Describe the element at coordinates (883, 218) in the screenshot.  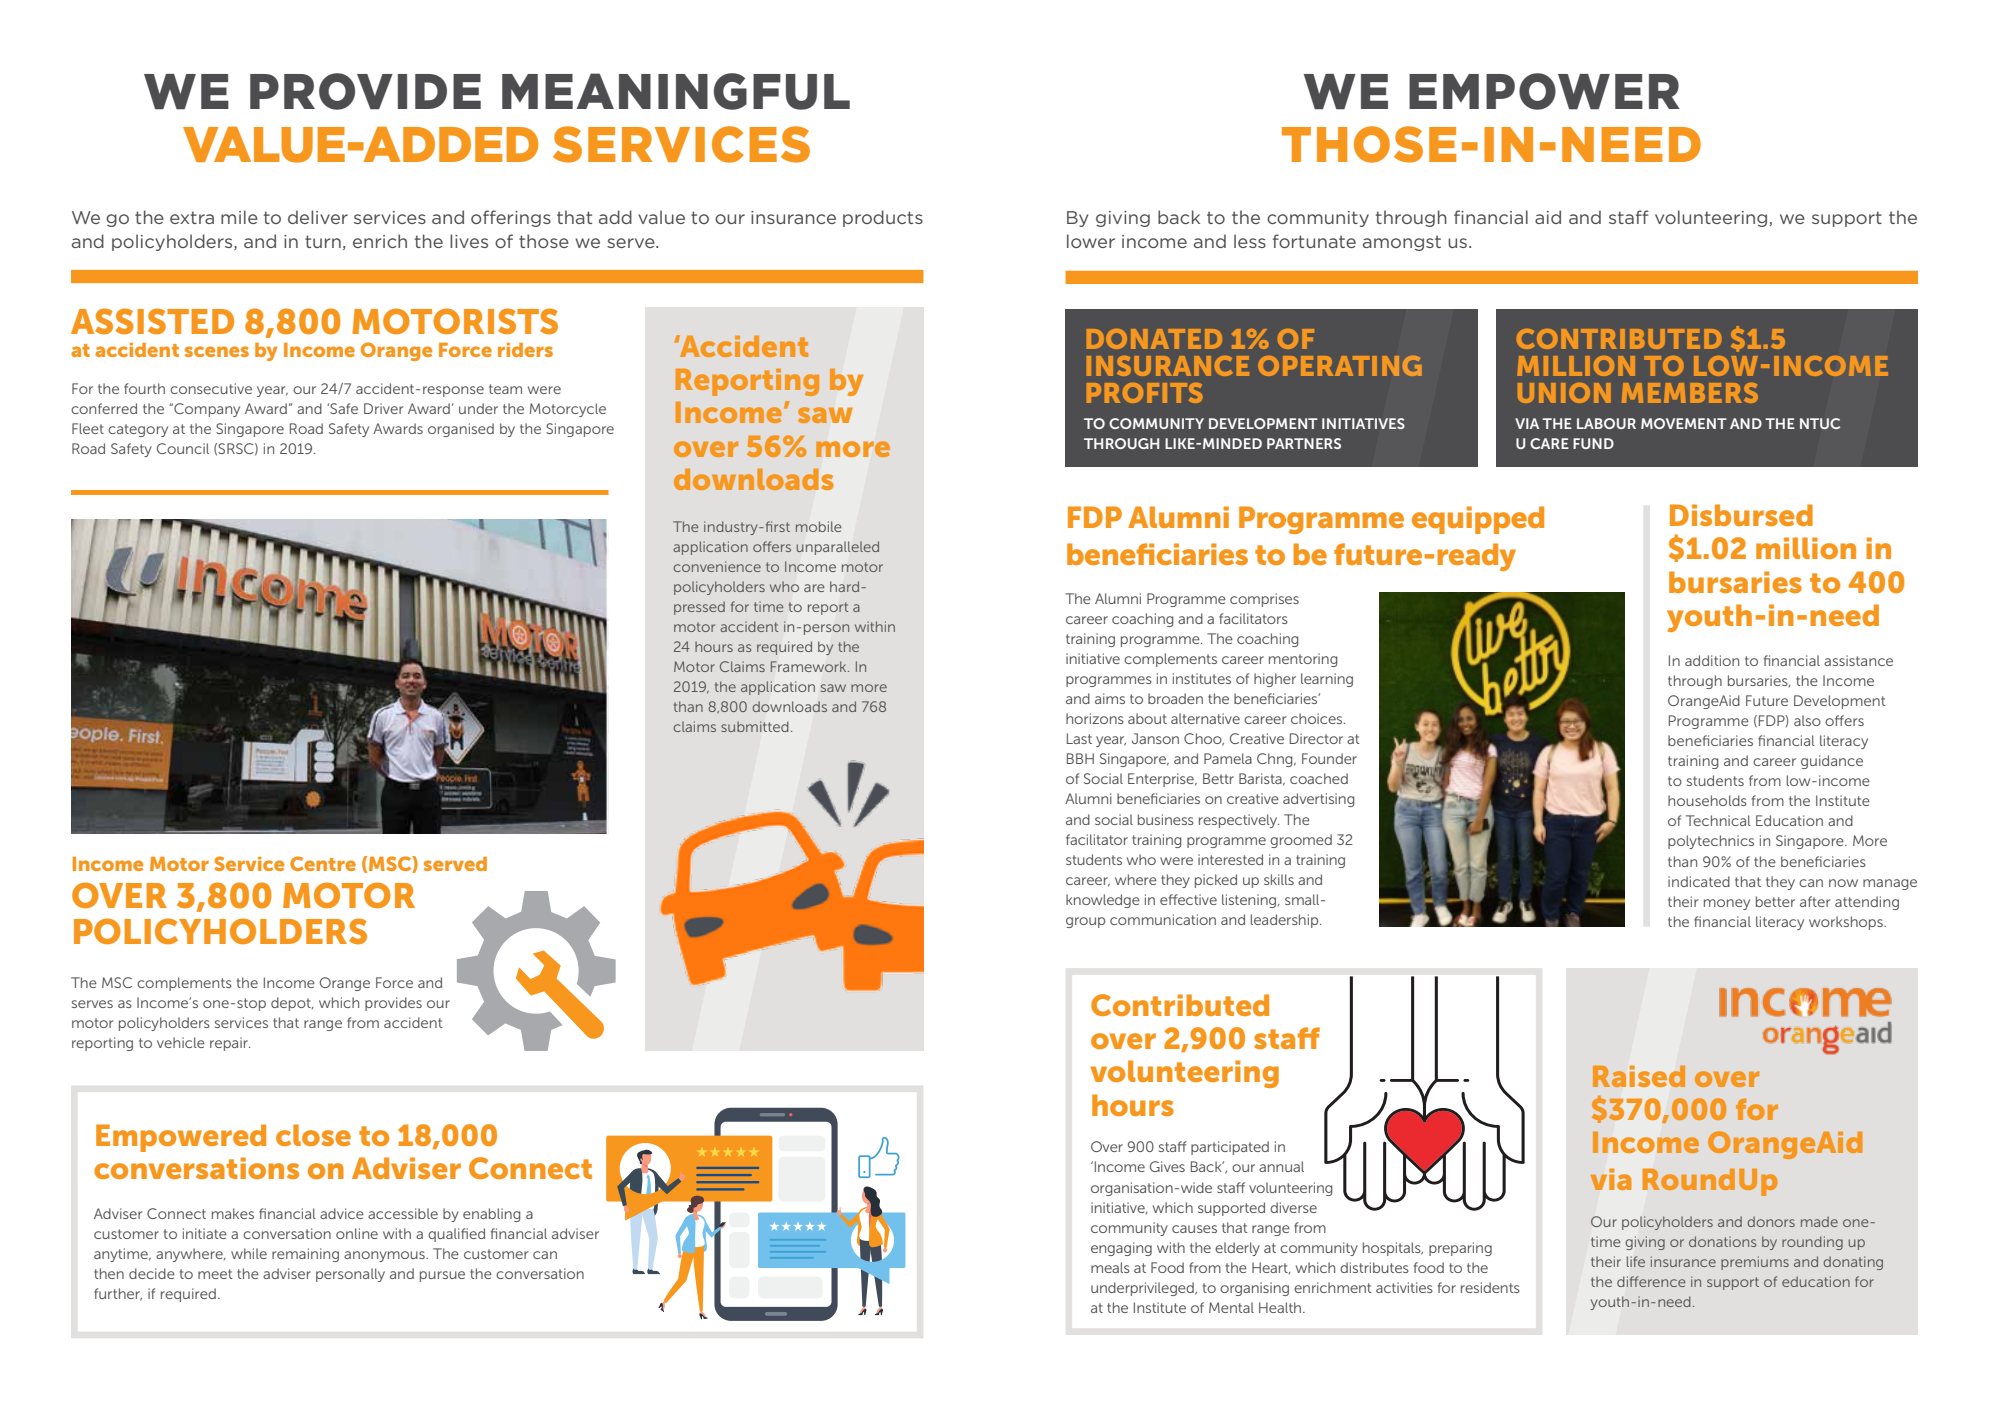
I see `products` at that location.
